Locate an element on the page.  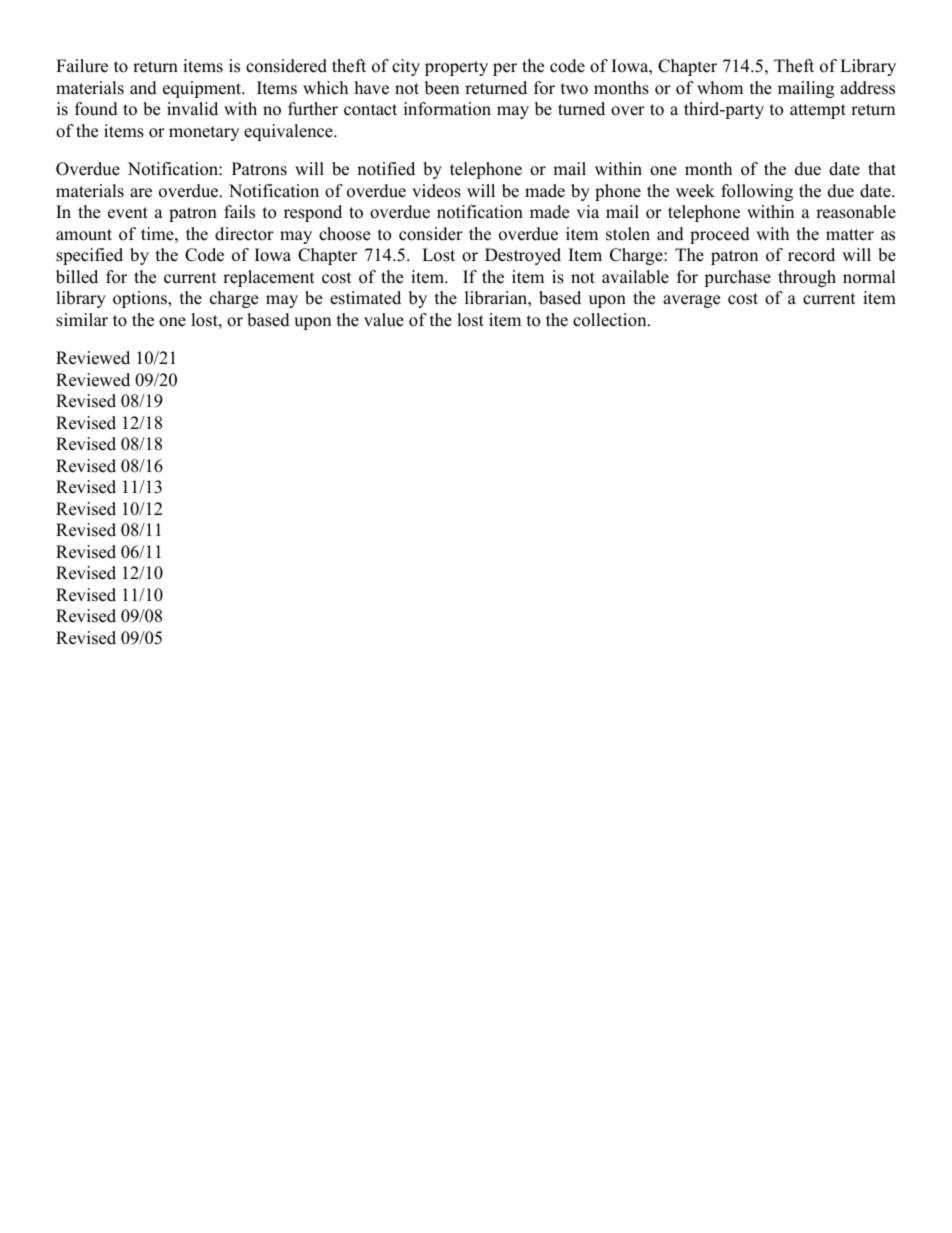
options is located at coordinates (141, 299).
